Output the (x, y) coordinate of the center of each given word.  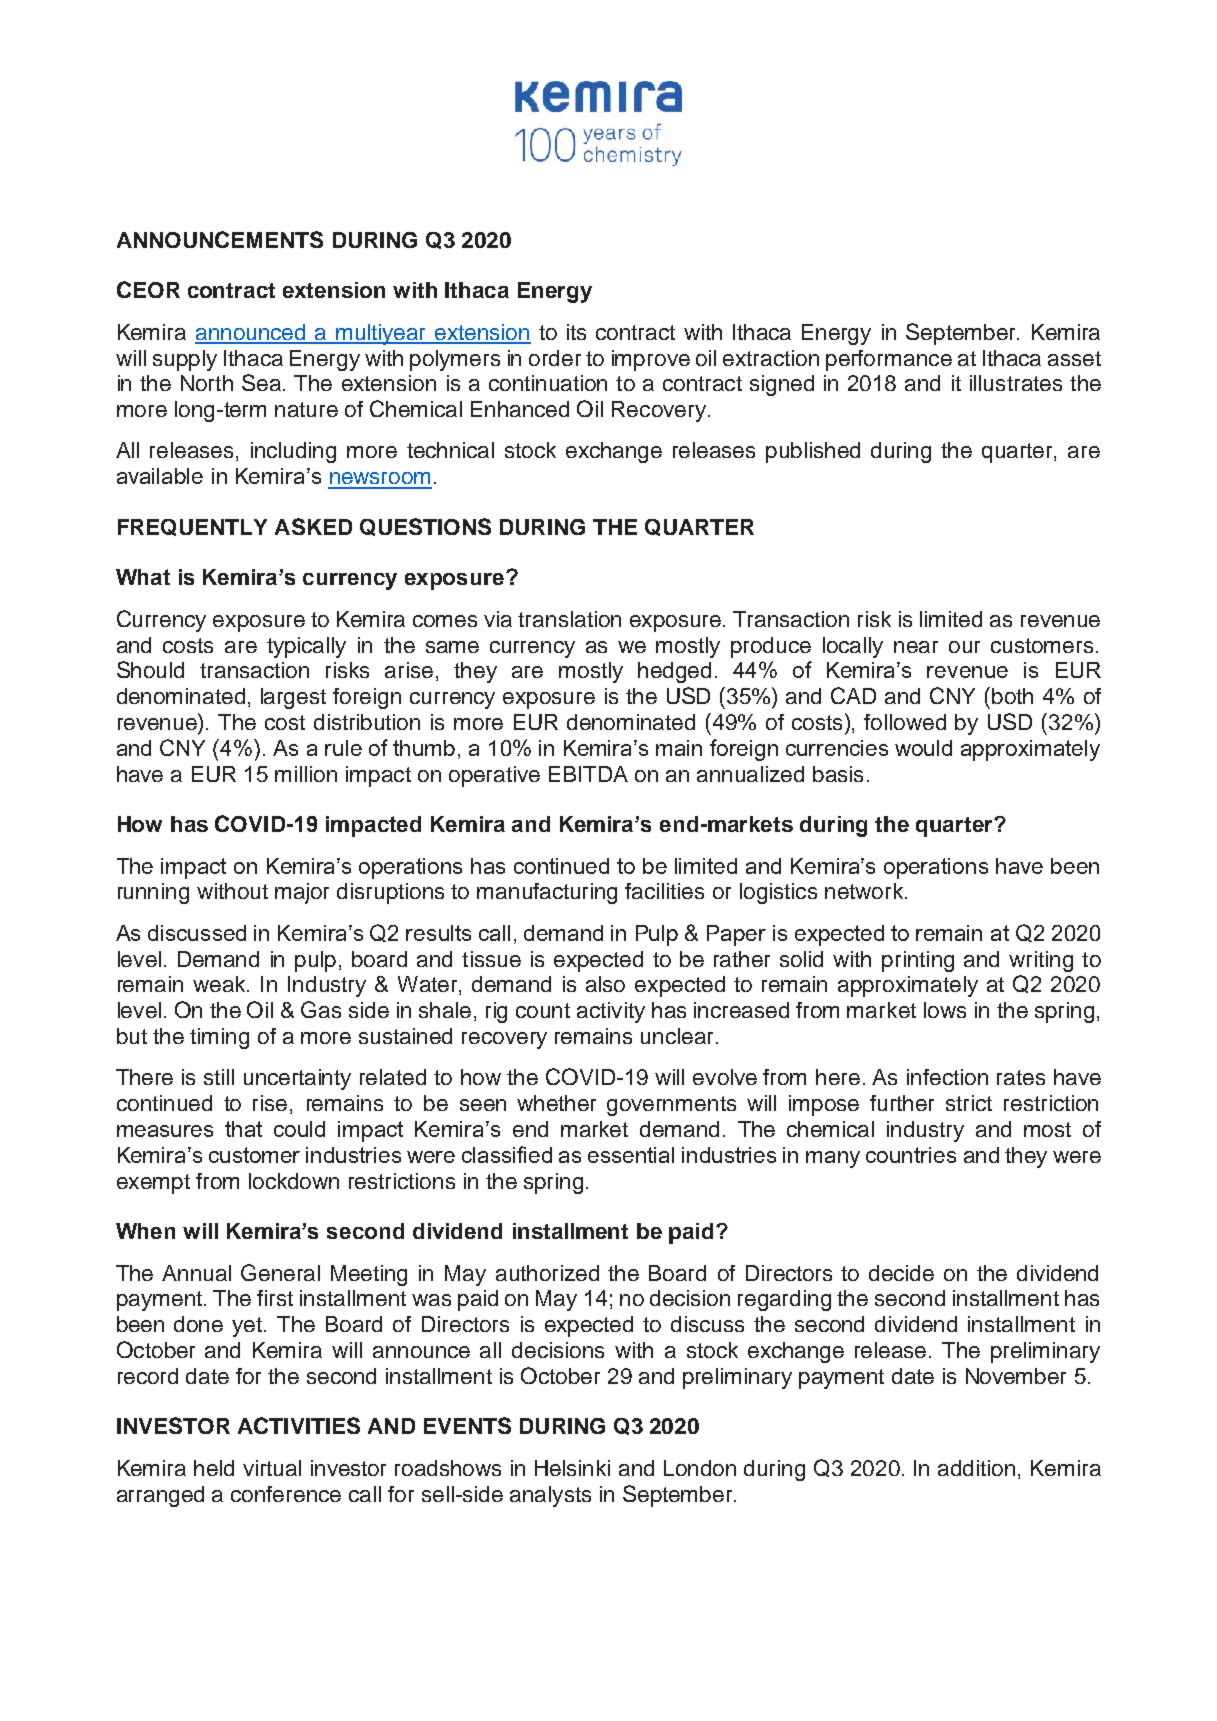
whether (556, 1103)
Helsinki (572, 1468)
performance (889, 360)
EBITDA (588, 774)
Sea (261, 382)
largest (293, 698)
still (219, 1077)
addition (976, 1468)
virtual (272, 1468)
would (923, 748)
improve (651, 360)
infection (947, 1077)
